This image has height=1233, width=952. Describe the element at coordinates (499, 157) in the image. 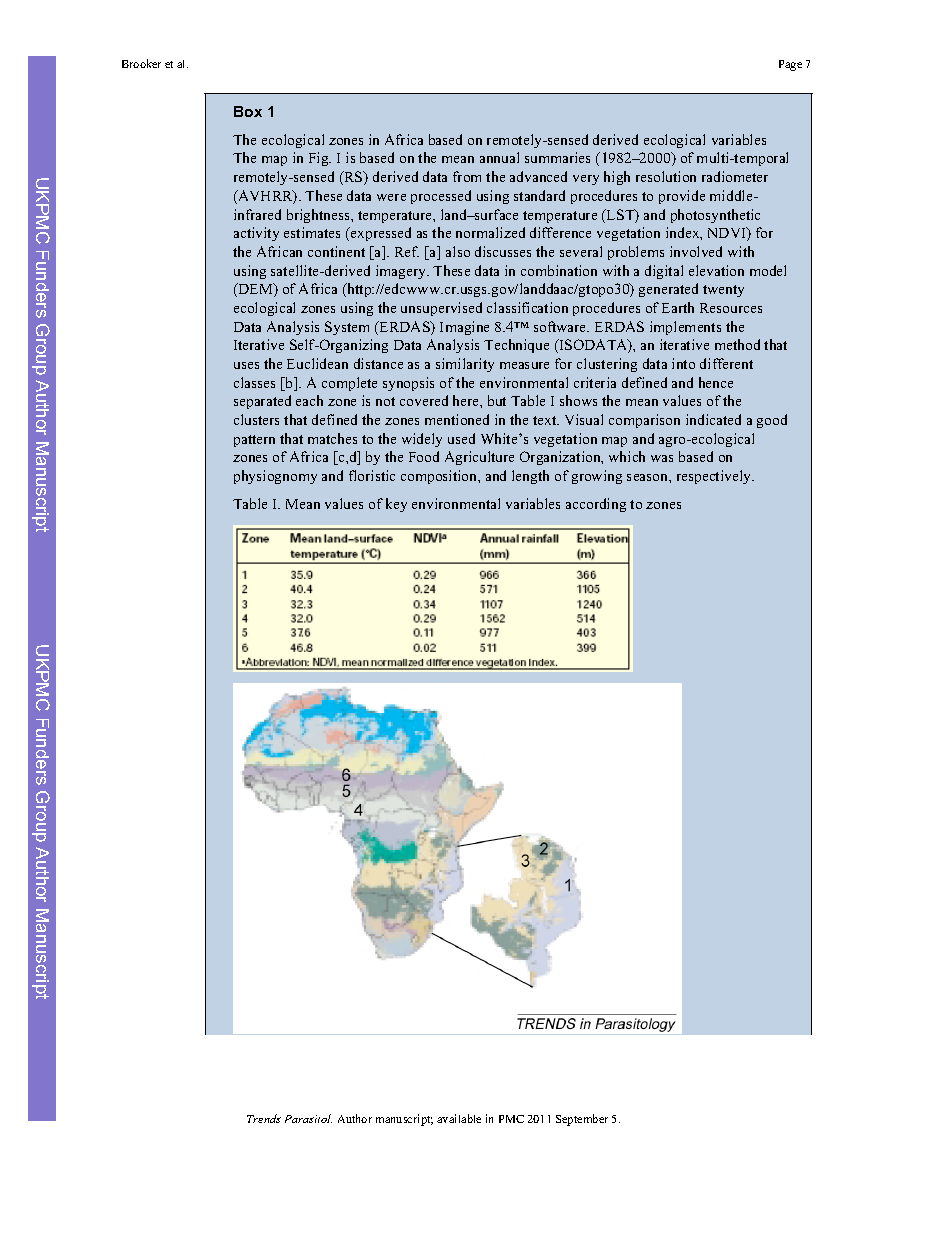

I see `annual` at that location.
